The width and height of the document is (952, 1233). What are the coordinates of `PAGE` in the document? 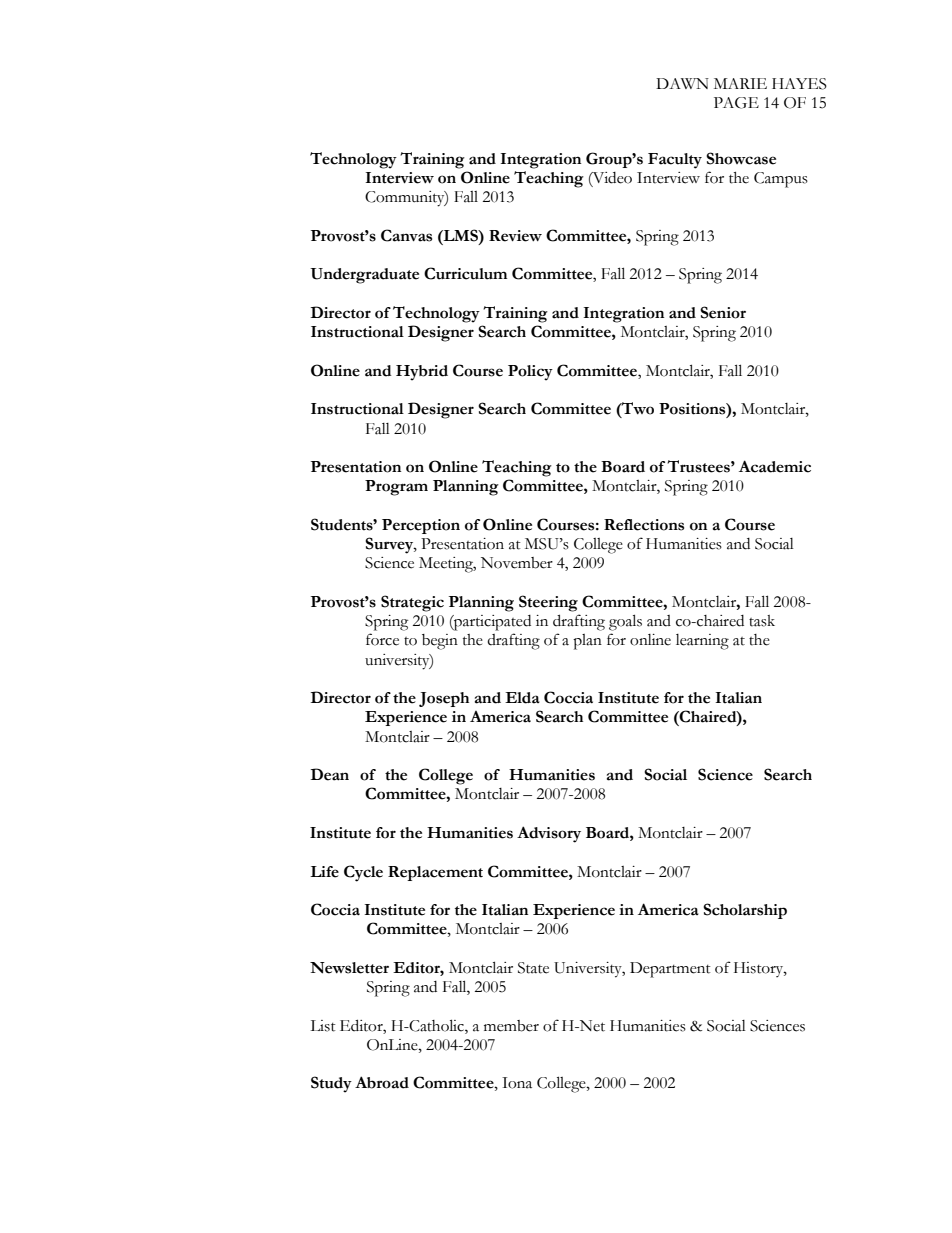 It's located at (736, 103).
